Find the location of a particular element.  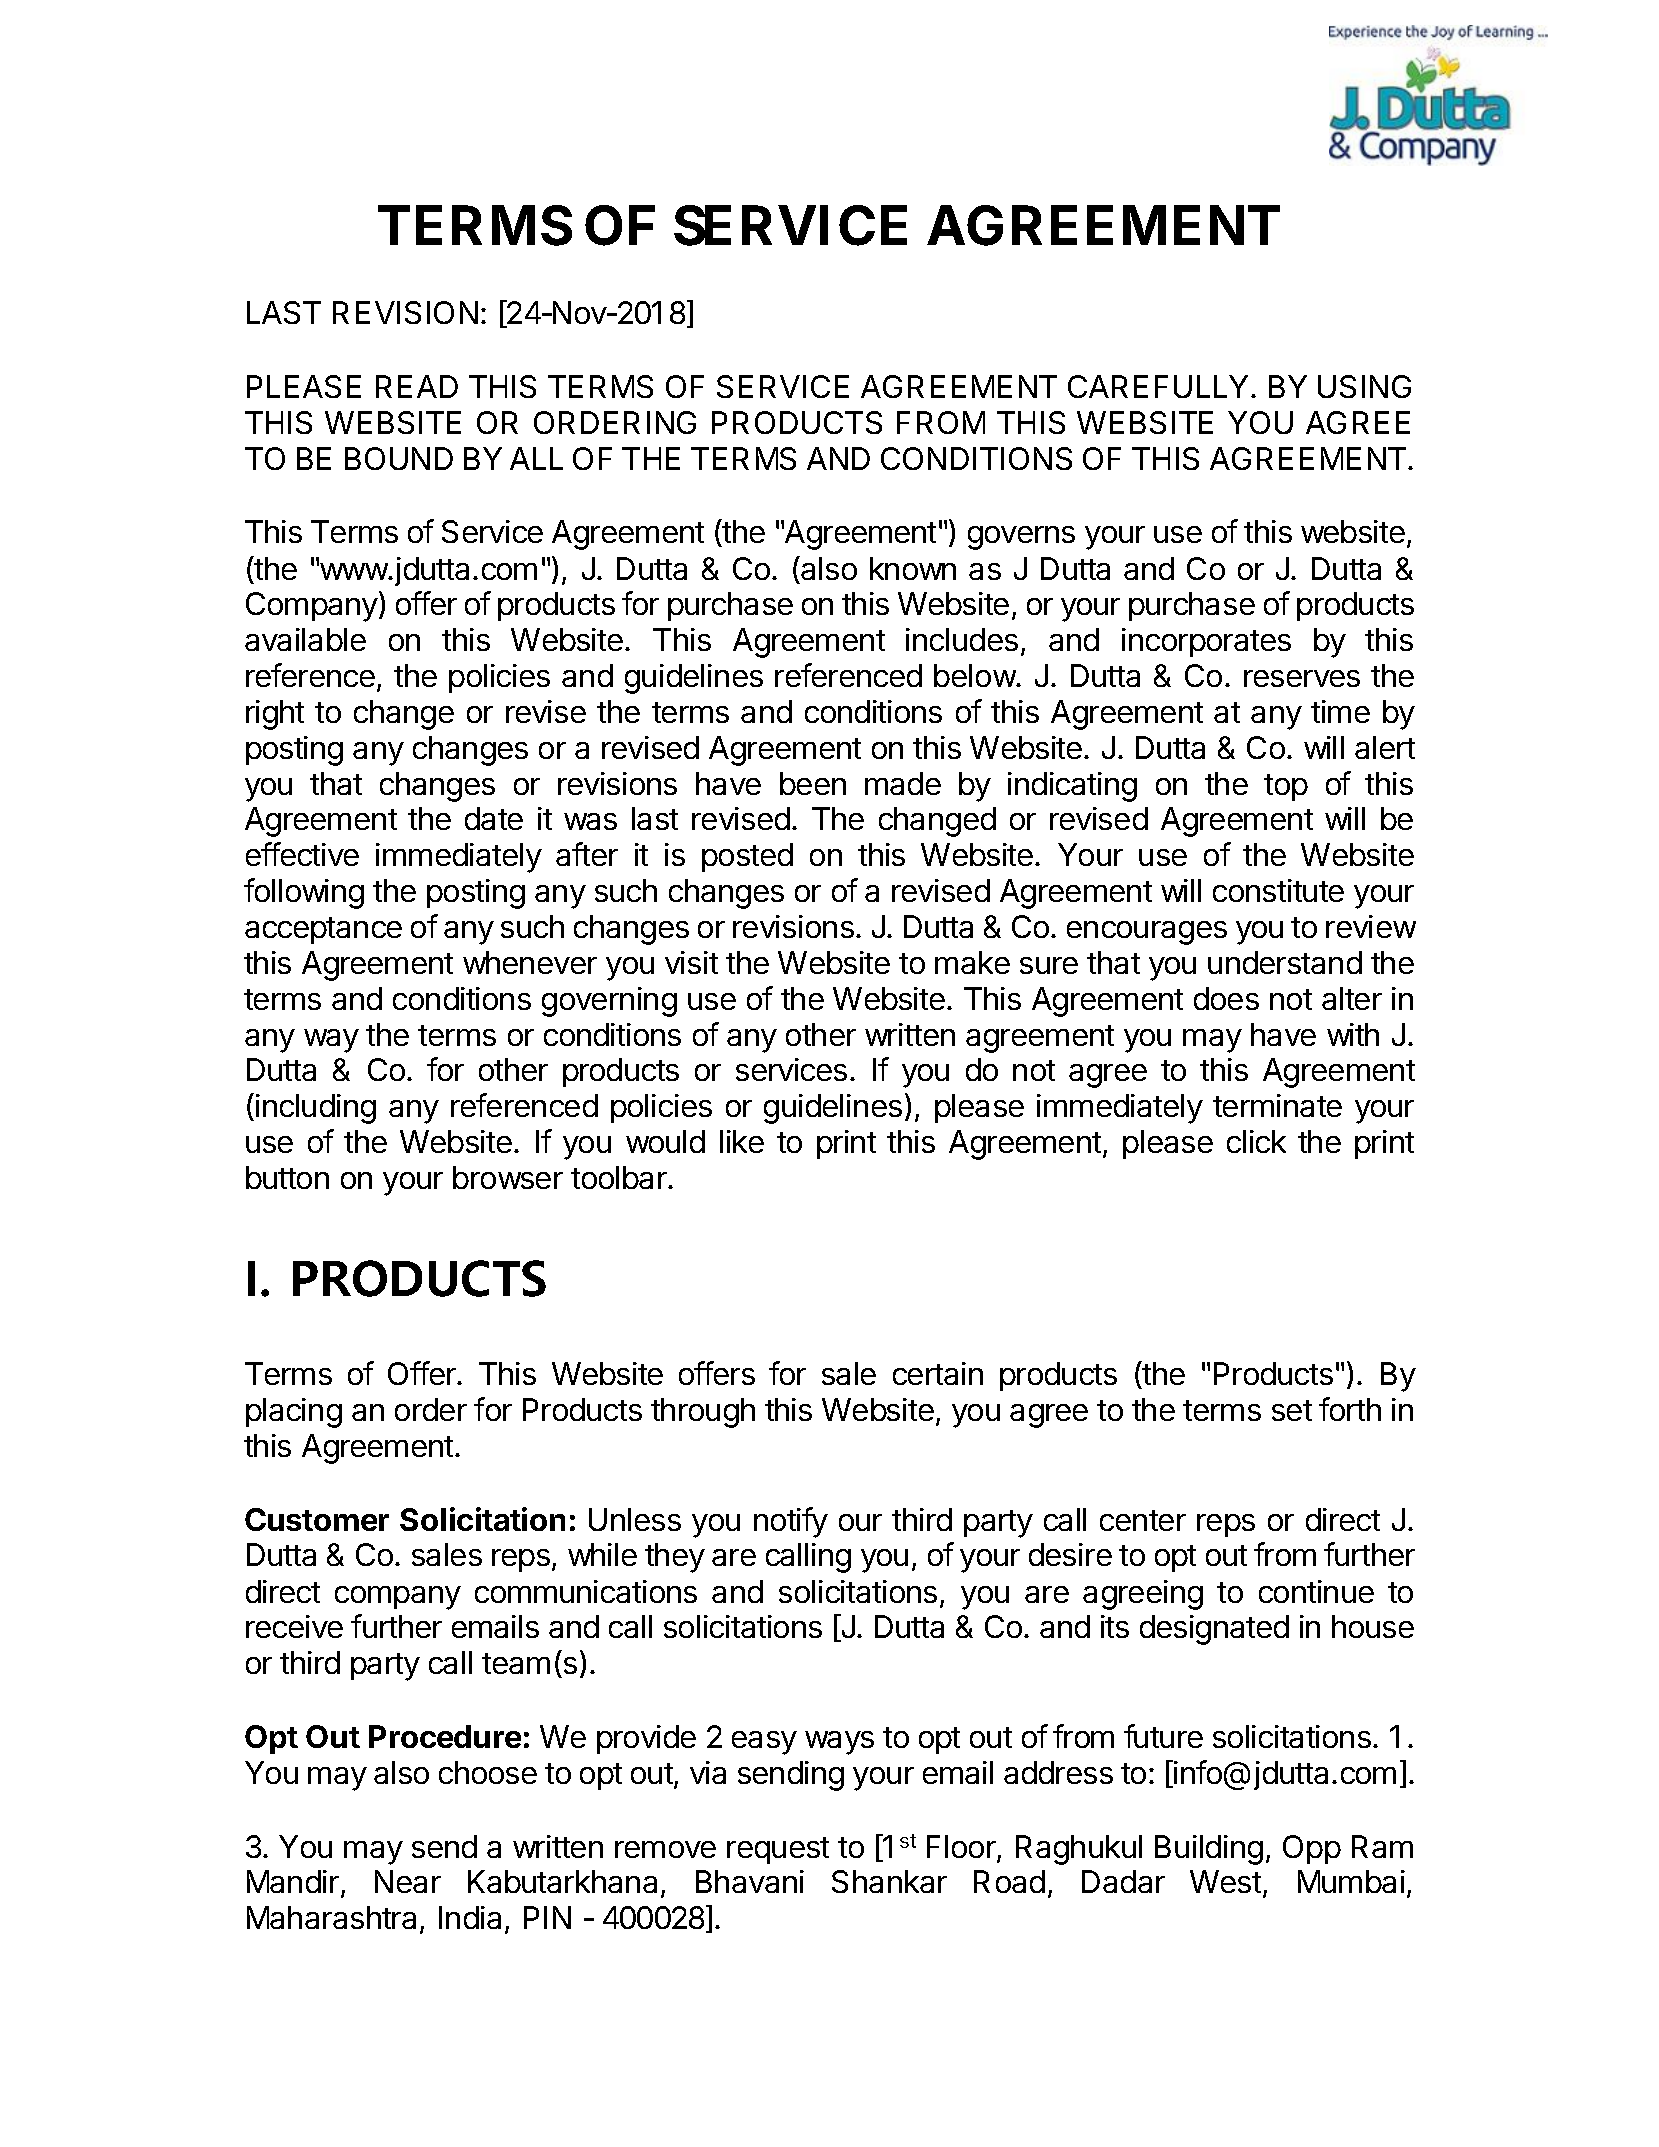

BOUND is located at coordinates (399, 458).
